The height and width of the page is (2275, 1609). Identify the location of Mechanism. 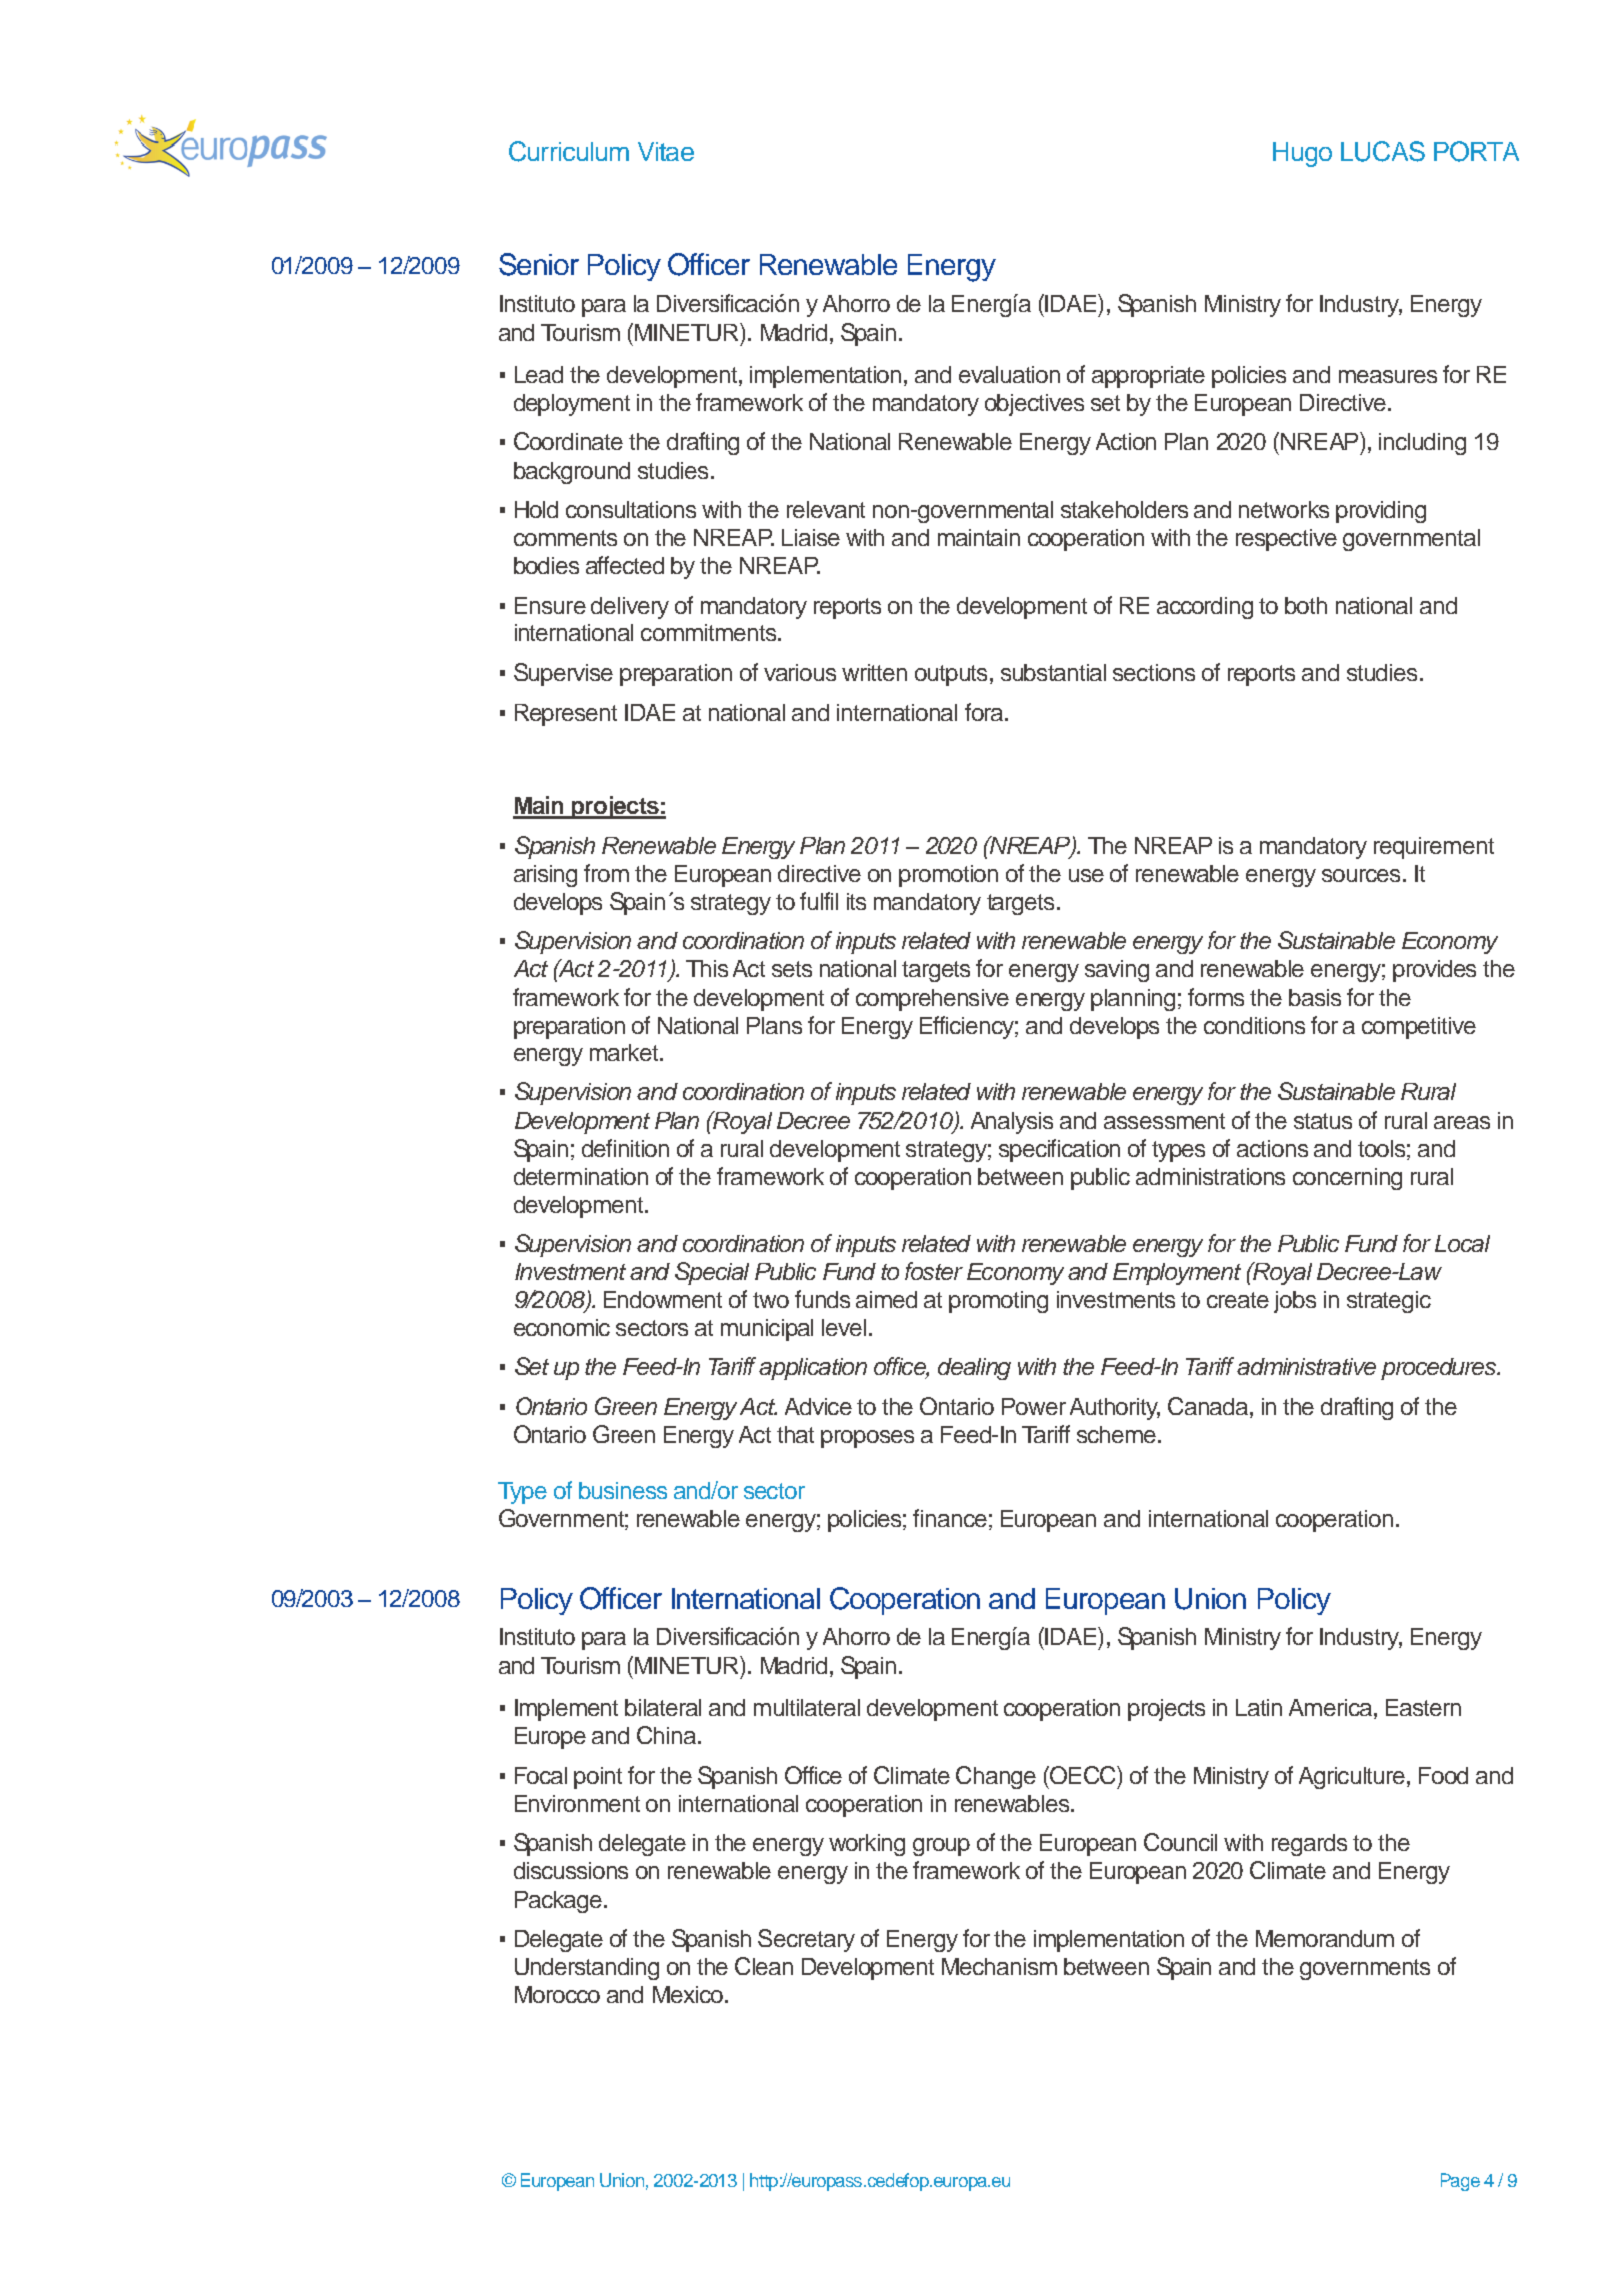
(999, 1966).
